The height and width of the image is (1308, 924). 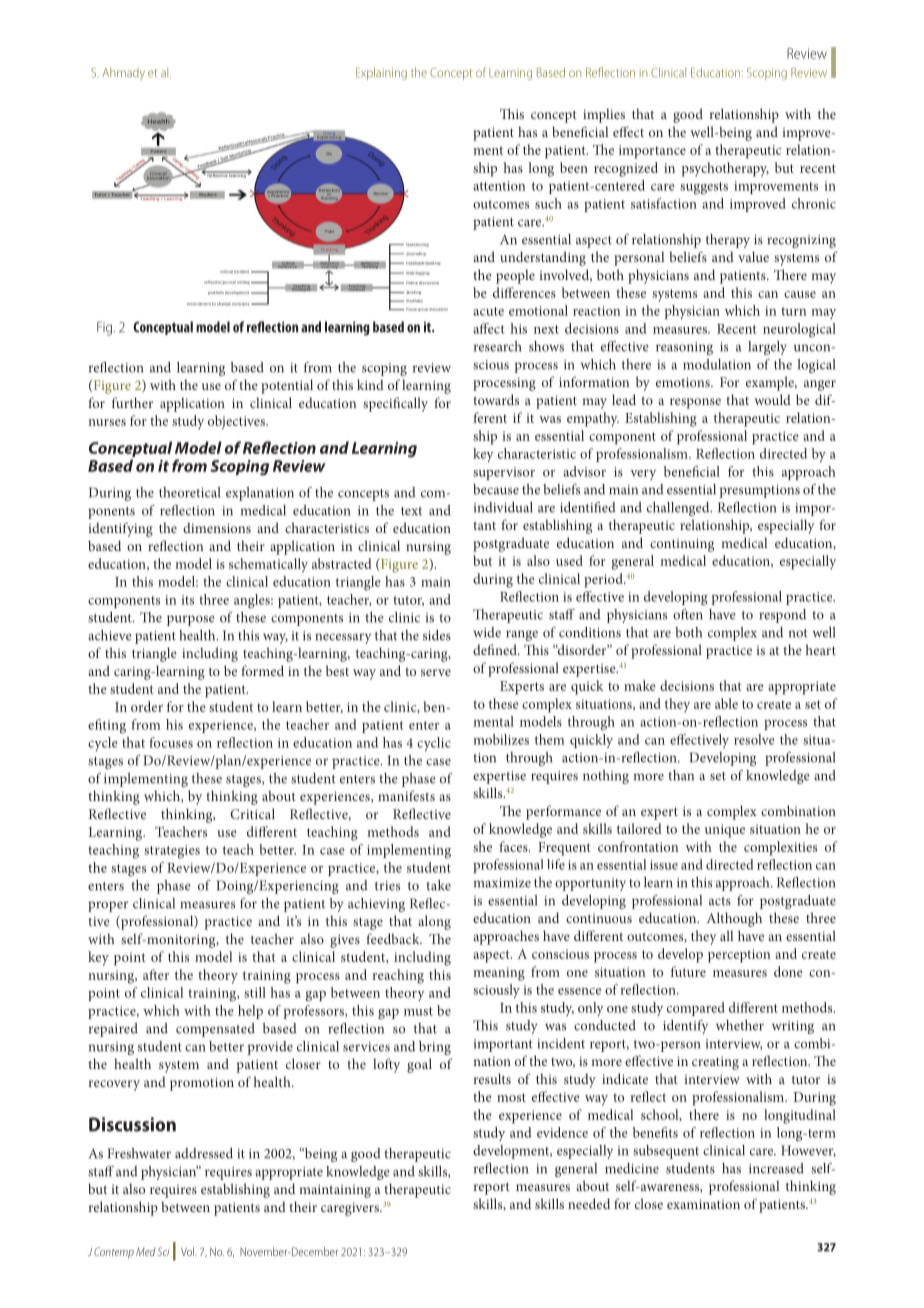 What do you see at coordinates (704, 188) in the image?
I see `suggests` at bounding box center [704, 188].
